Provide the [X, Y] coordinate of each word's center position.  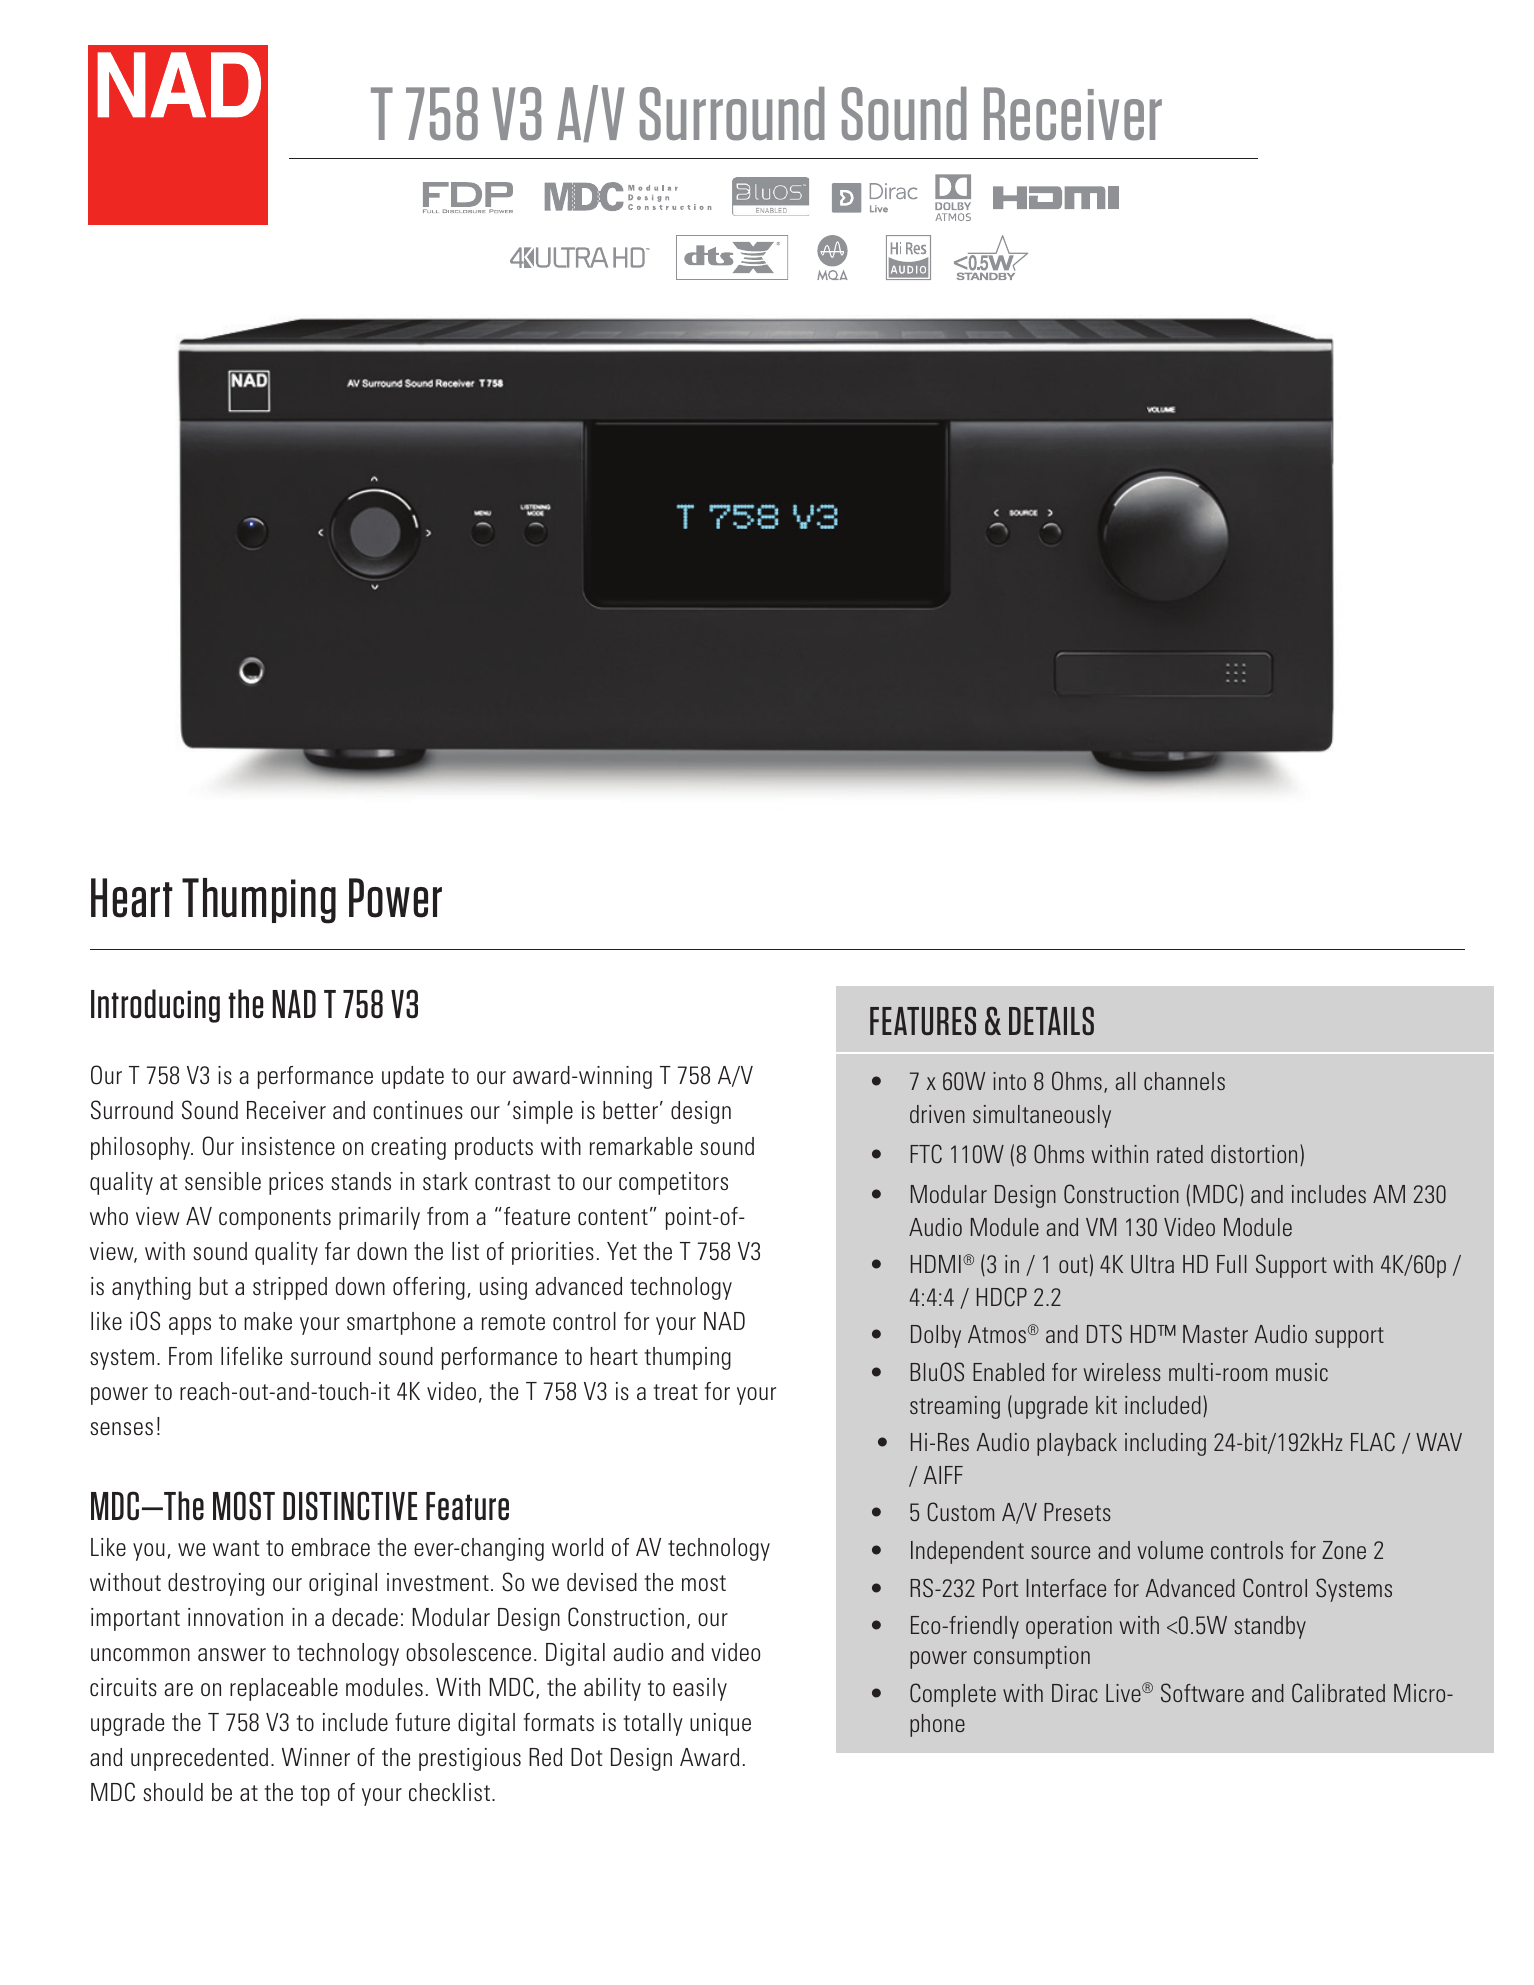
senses [121, 1428]
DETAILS [1051, 1020]
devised [602, 1582]
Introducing [155, 1006]
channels [1184, 1081]
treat [675, 1392]
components [275, 1219]
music [1302, 1372]
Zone [1344, 1550]
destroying [216, 1584]
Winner [316, 1757]
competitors [673, 1183]
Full [1232, 1264]
